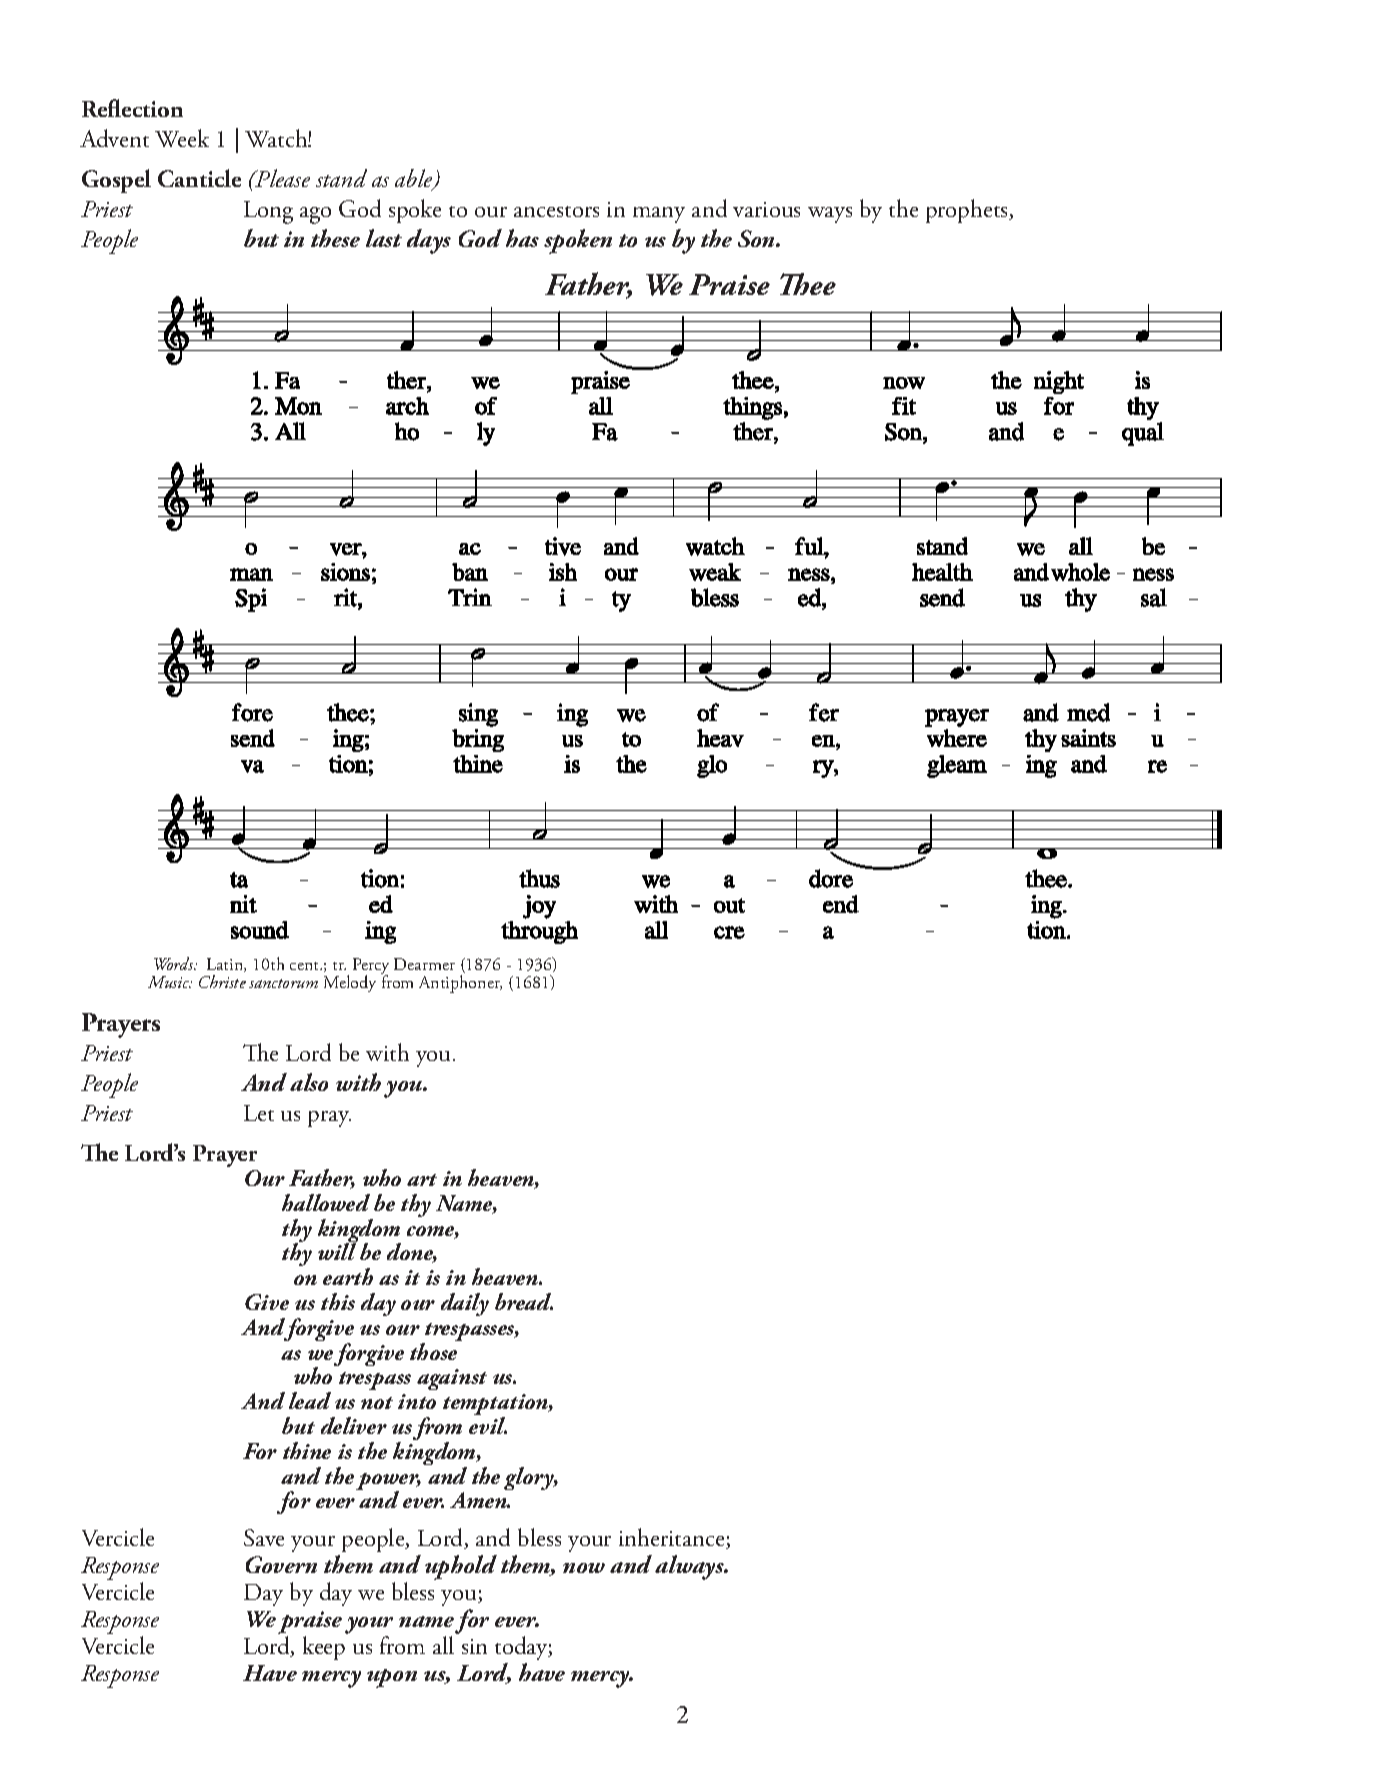 The image size is (1380, 1785). What do you see at coordinates (584, 1568) in the screenshot?
I see `now` at bounding box center [584, 1568].
